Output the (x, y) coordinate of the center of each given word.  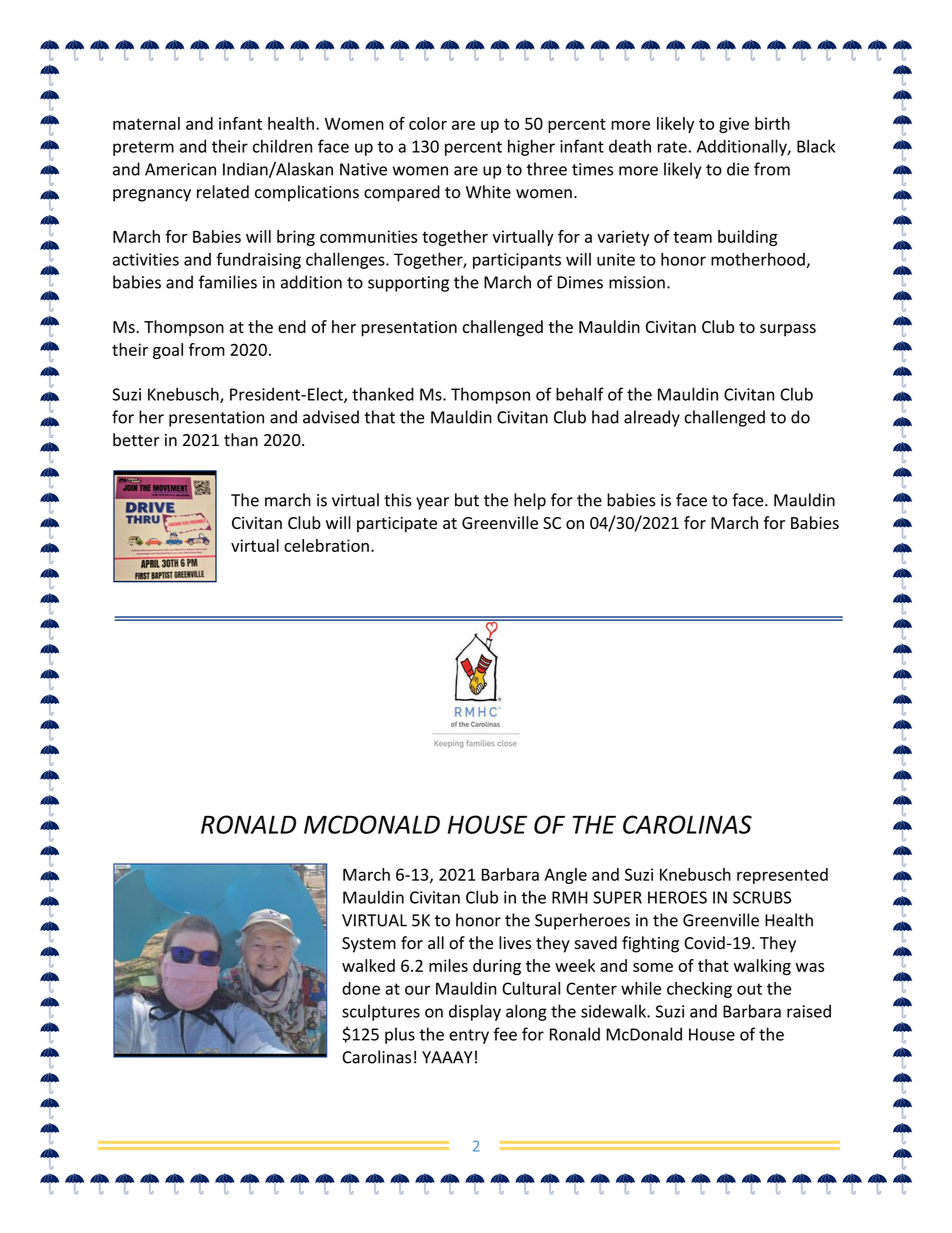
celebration (326, 545)
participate (397, 525)
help (530, 501)
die (738, 169)
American (180, 169)
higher (531, 147)
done (361, 988)
